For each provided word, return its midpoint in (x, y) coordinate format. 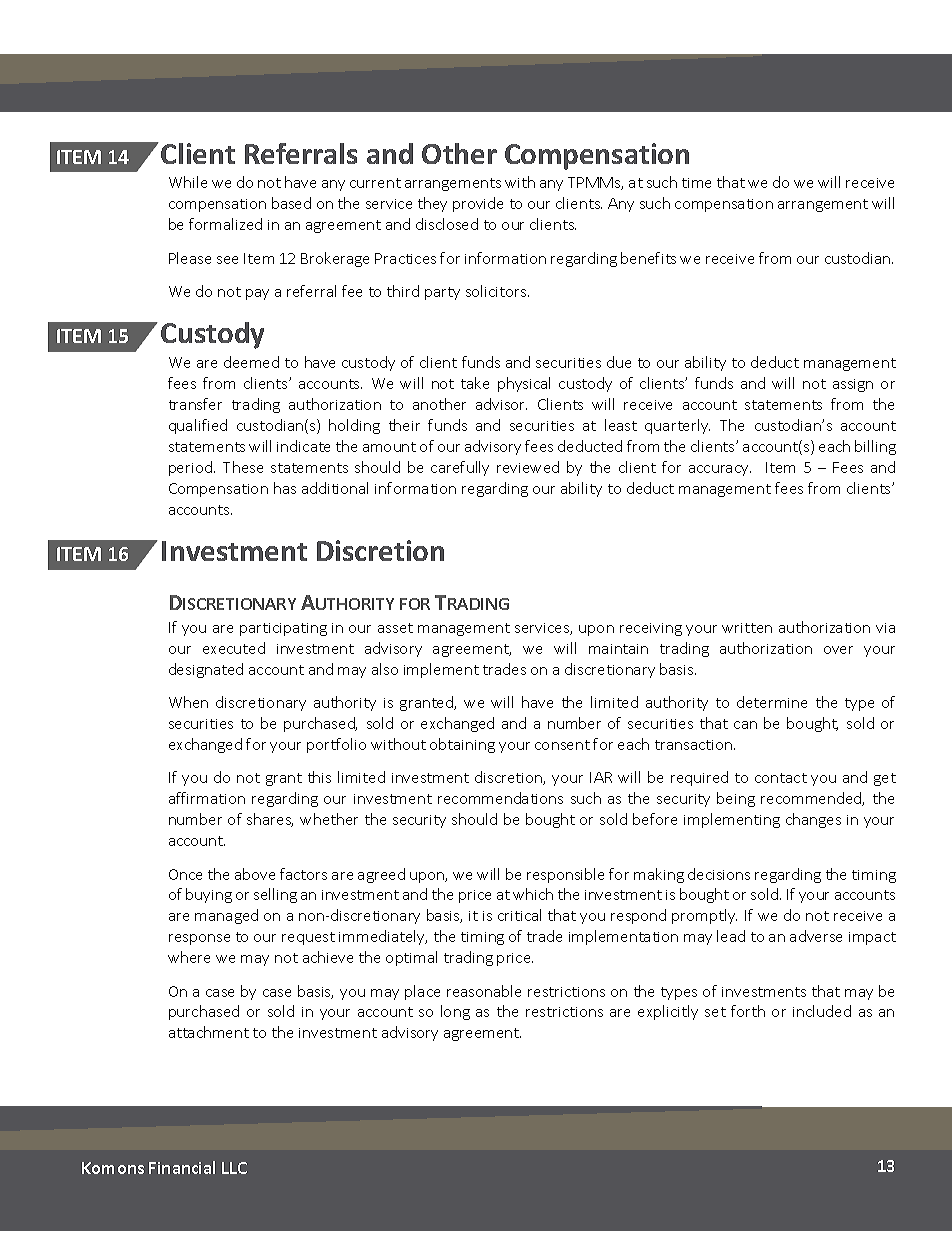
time (696, 183)
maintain (618, 649)
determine (772, 702)
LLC (234, 1168)
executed (234, 648)
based (291, 203)
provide (478, 204)
